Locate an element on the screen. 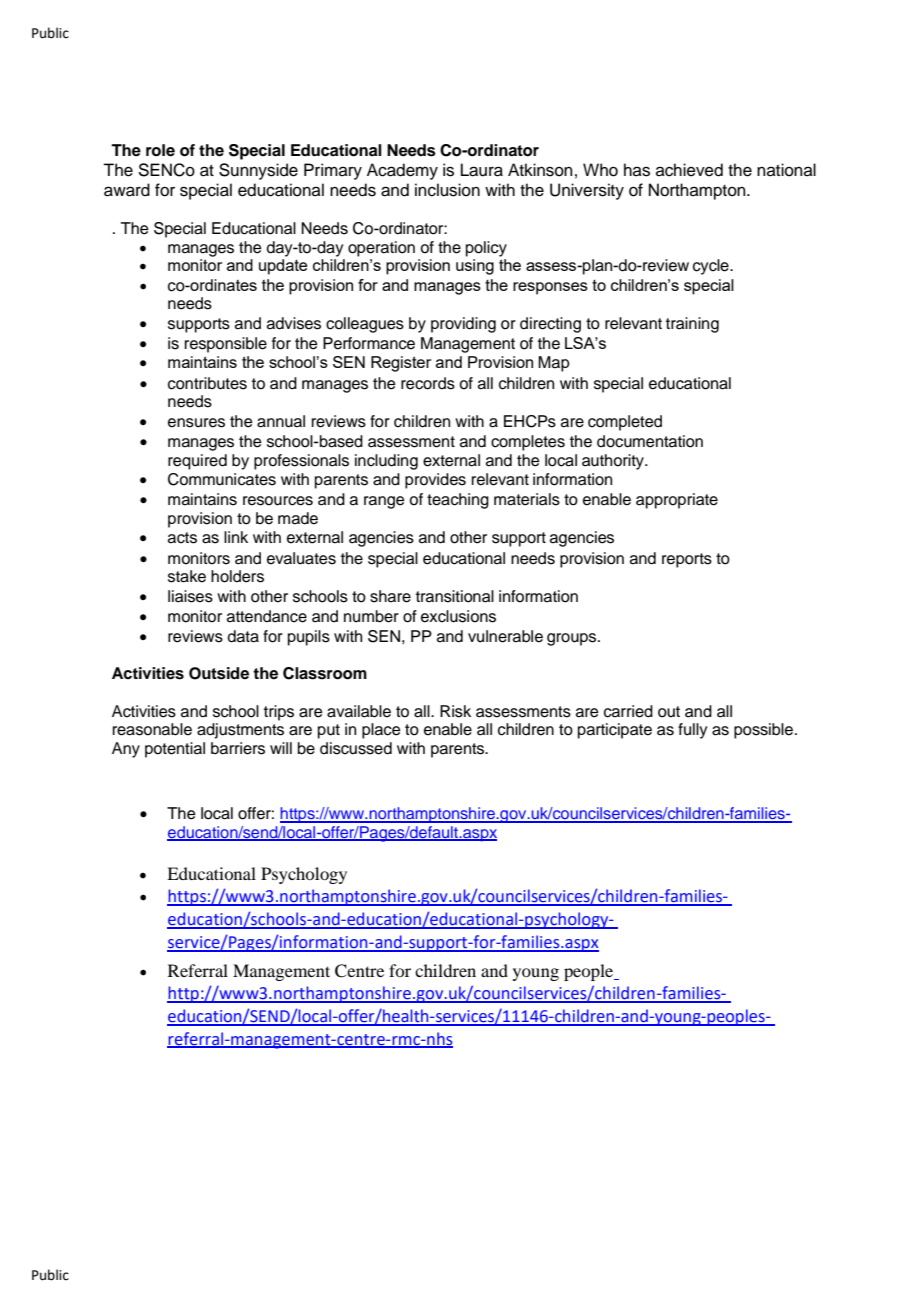 Image resolution: width=924 pixels, height=1307 pixels. transitional is located at coordinates (455, 596).
